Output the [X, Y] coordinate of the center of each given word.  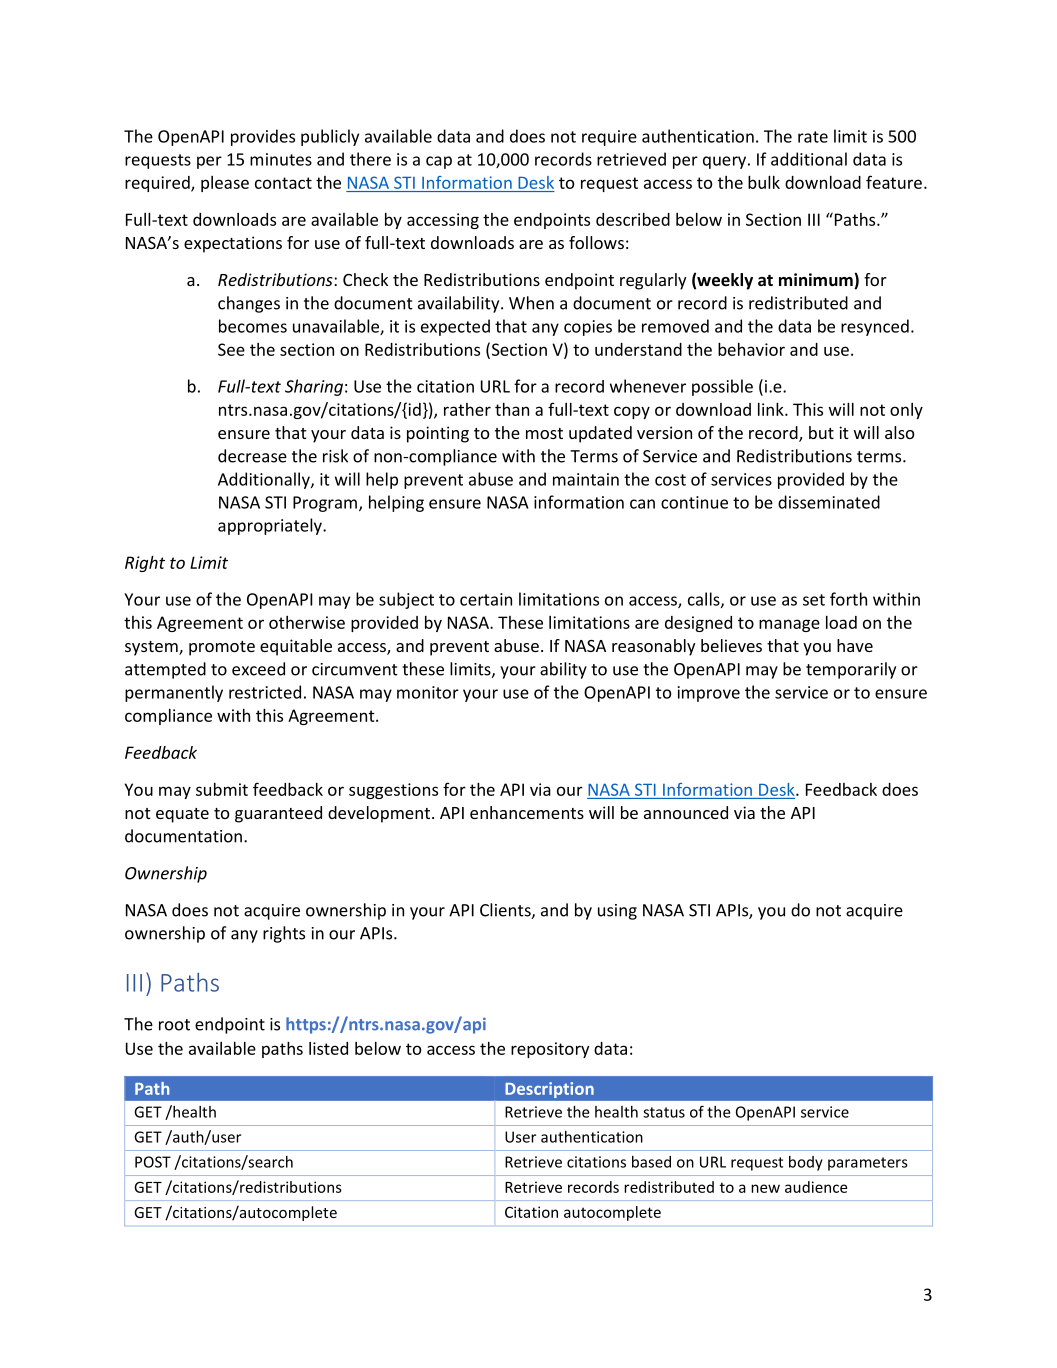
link [772, 409]
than [512, 409]
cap [439, 162]
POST [153, 1162]
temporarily [851, 670]
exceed [258, 669]
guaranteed [278, 814]
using [617, 912]
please [225, 184]
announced [686, 812]
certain [486, 599]
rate [813, 137]
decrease [252, 456]
